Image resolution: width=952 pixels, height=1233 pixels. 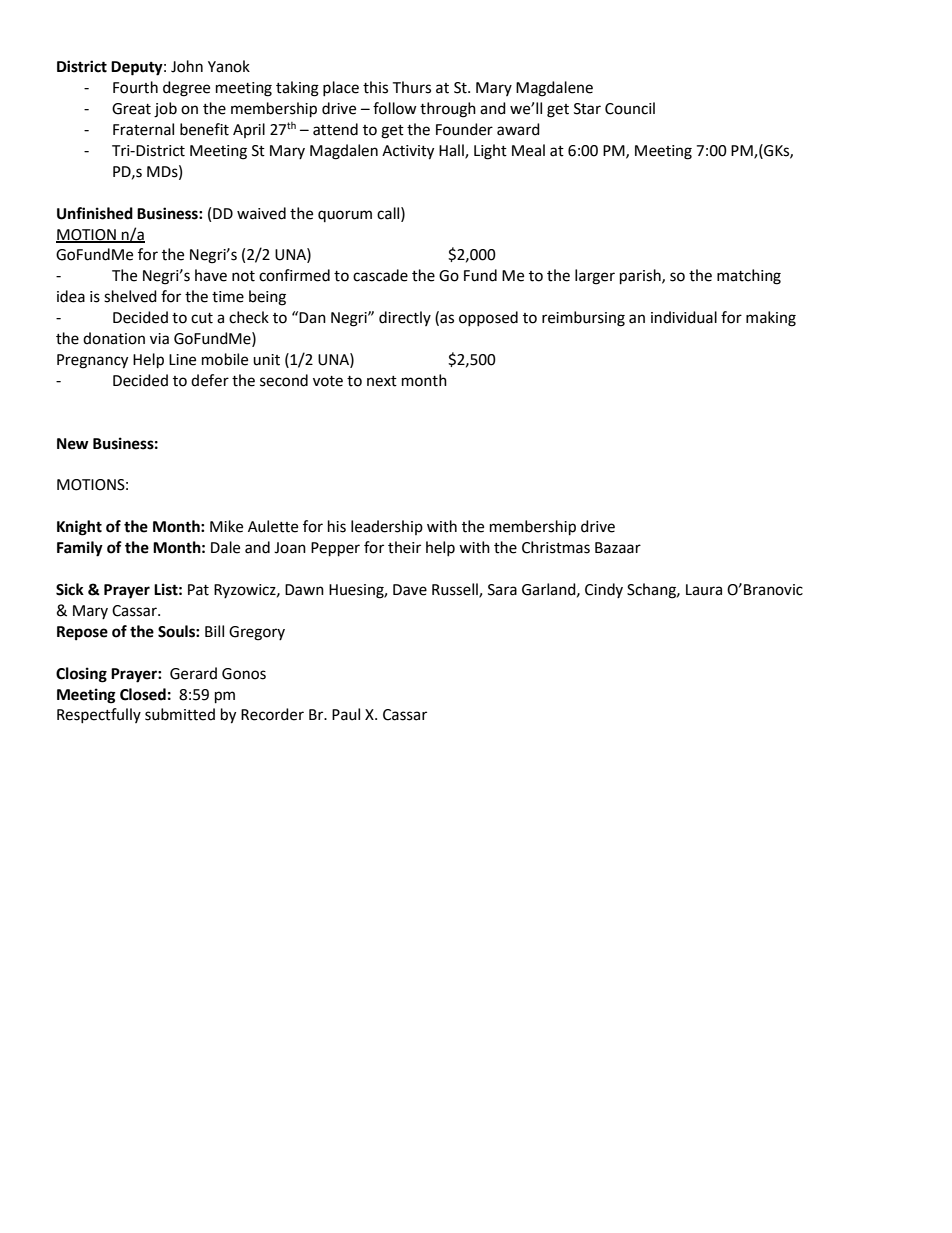 What do you see at coordinates (411, 87) in the screenshot?
I see `Thurs` at bounding box center [411, 87].
